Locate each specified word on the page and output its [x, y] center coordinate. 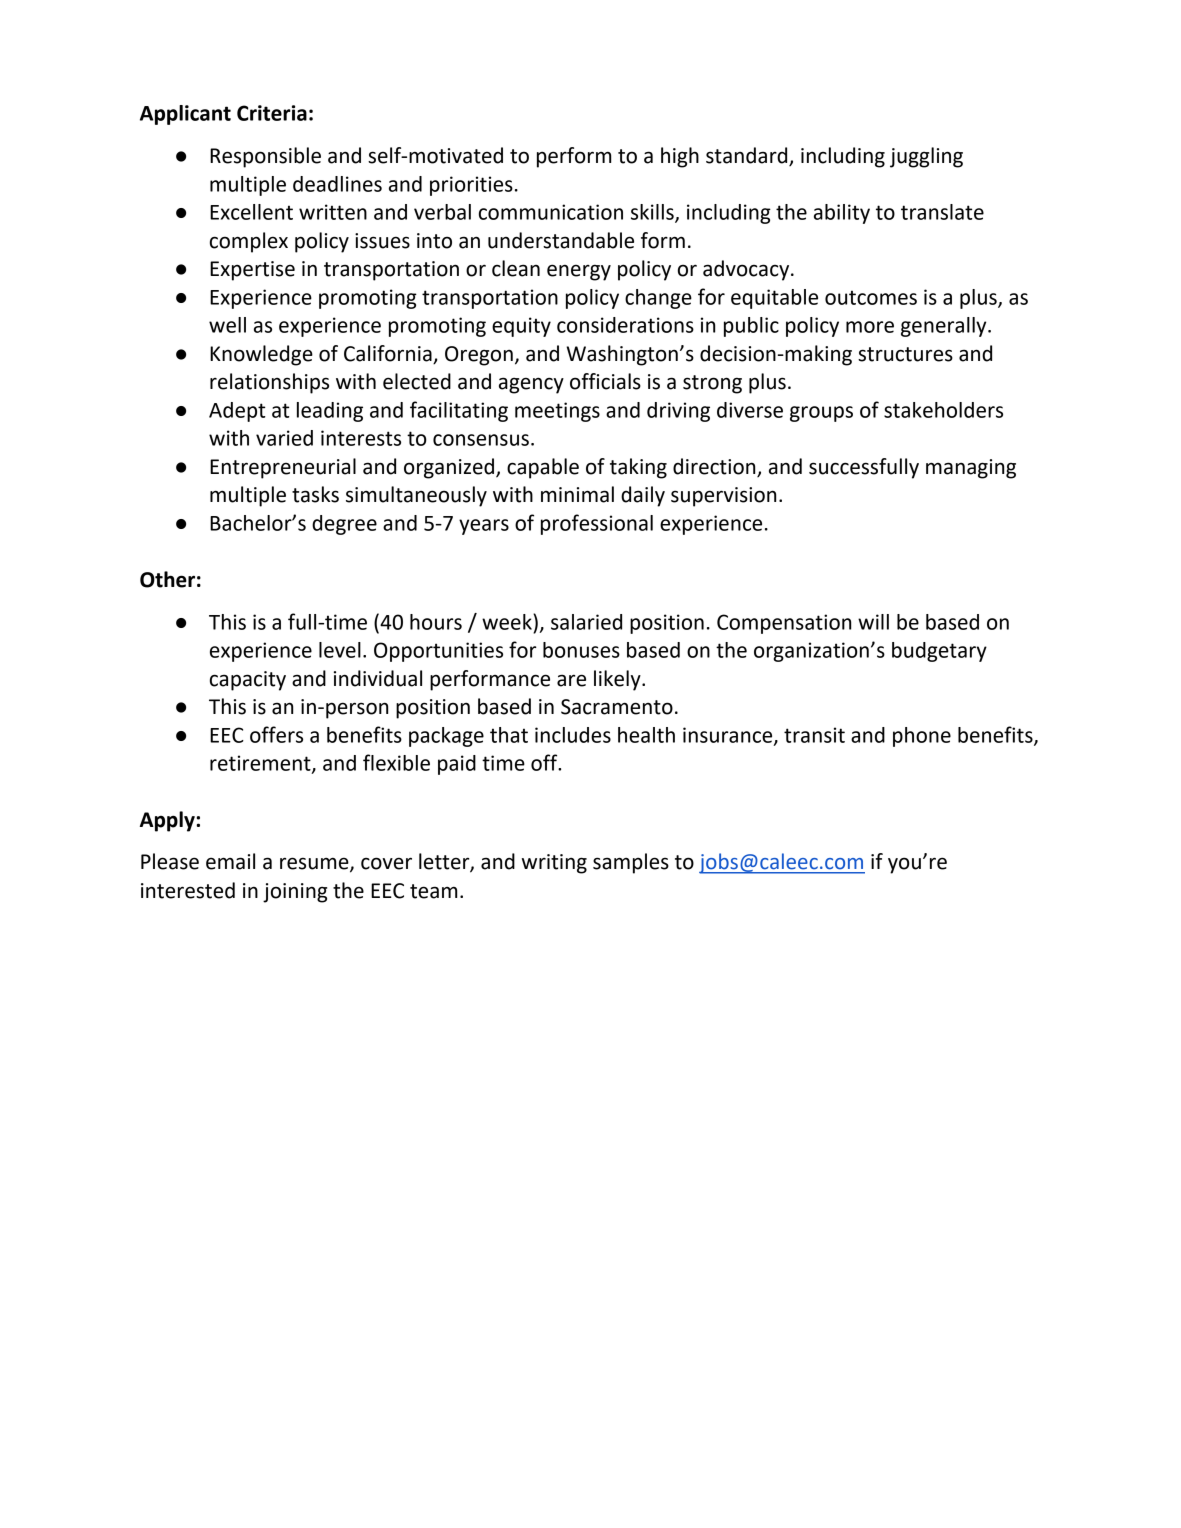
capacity [248, 681]
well [227, 325]
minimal [577, 494]
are [571, 680]
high [680, 157]
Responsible [265, 157]
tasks [315, 494]
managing [971, 469]
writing [554, 864]
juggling [926, 157]
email [230, 861]
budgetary [939, 652]
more [870, 327]
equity [521, 327]
